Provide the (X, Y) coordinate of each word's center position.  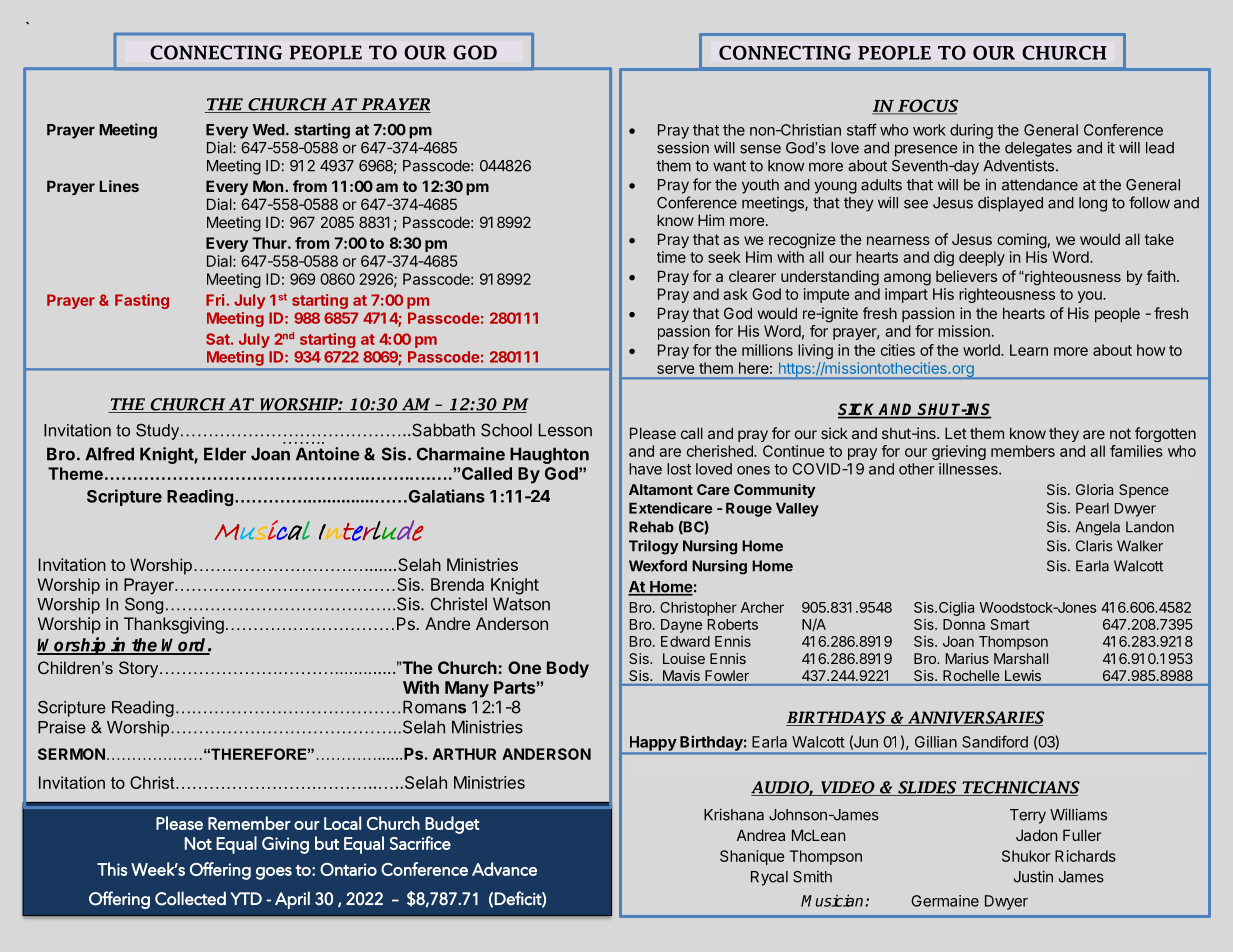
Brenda (457, 584)
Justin (1033, 876)
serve (676, 369)
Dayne (681, 626)
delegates (1038, 149)
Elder (225, 454)
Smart (1010, 624)
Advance (504, 869)
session (683, 147)
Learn (1029, 350)
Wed (268, 130)
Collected (190, 898)
